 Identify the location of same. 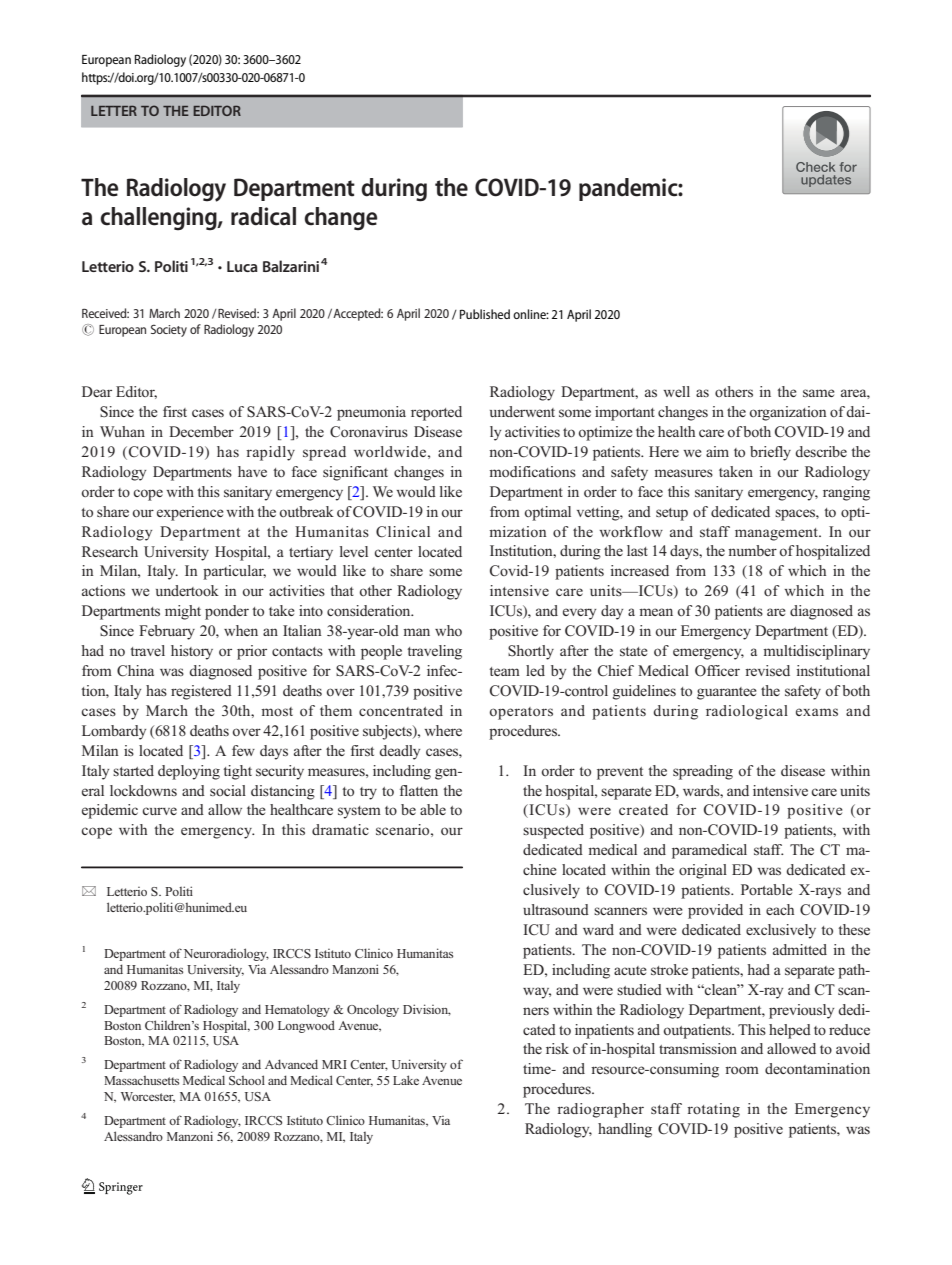
(819, 393).
